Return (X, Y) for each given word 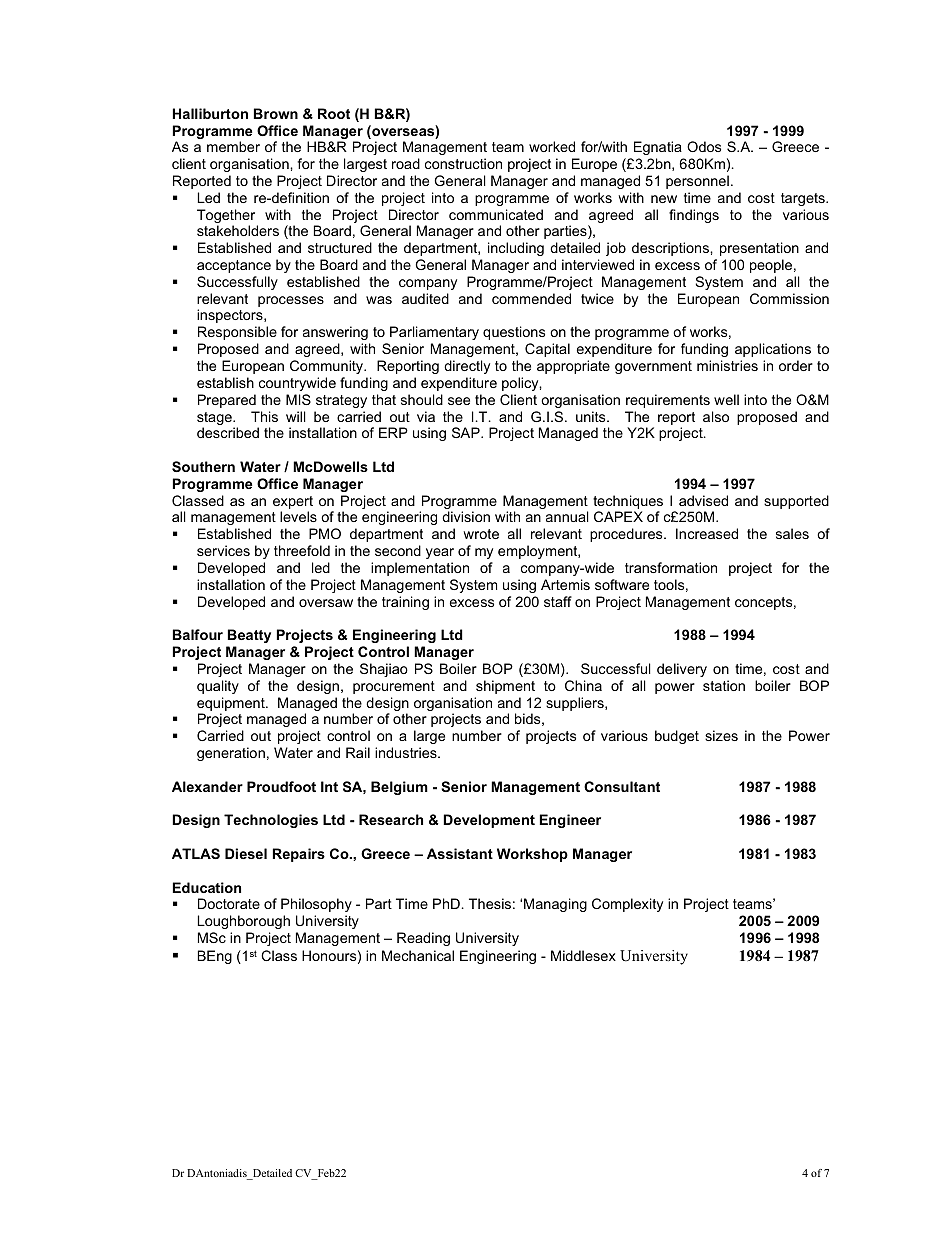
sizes (721, 735)
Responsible (237, 333)
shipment (505, 687)
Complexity (627, 905)
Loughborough (244, 922)
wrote (481, 534)
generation (231, 754)
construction (463, 163)
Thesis (490, 903)
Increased (707, 533)
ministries (727, 365)
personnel (697, 182)
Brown (276, 113)
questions (514, 333)
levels (298, 516)
